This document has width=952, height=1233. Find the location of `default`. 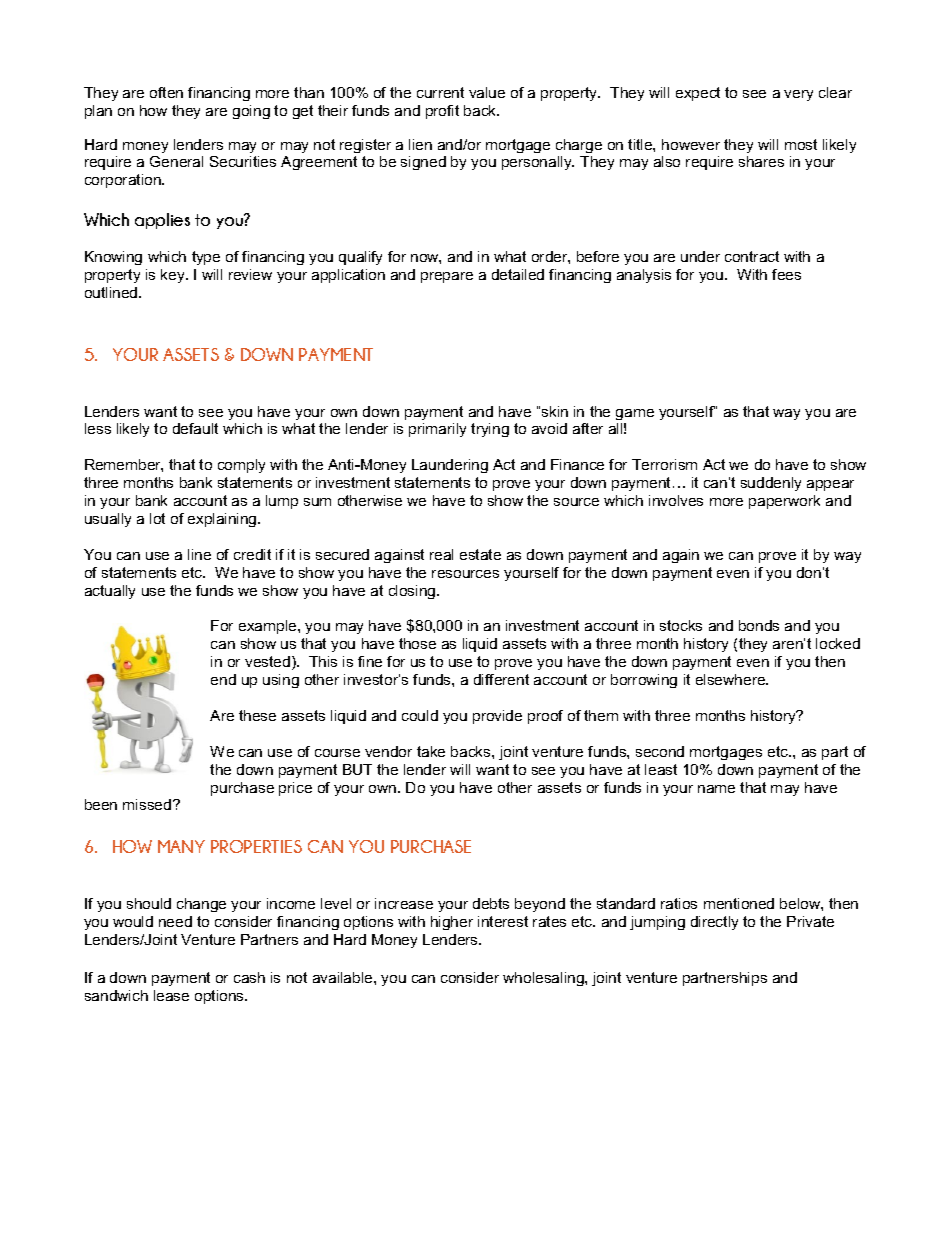

default is located at coordinates (195, 428).
